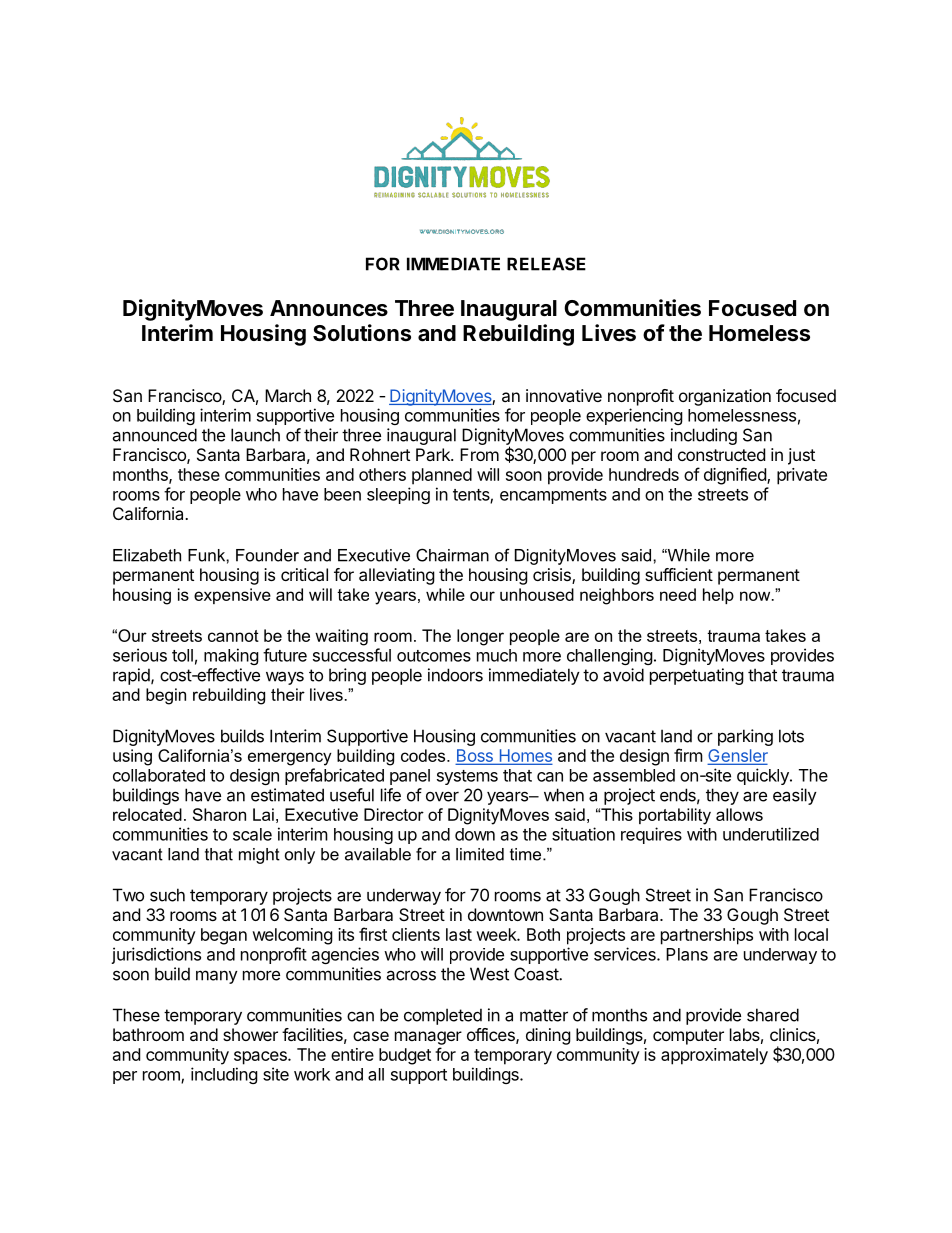 The image size is (952, 1233). I want to click on manager, so click(428, 1038).
